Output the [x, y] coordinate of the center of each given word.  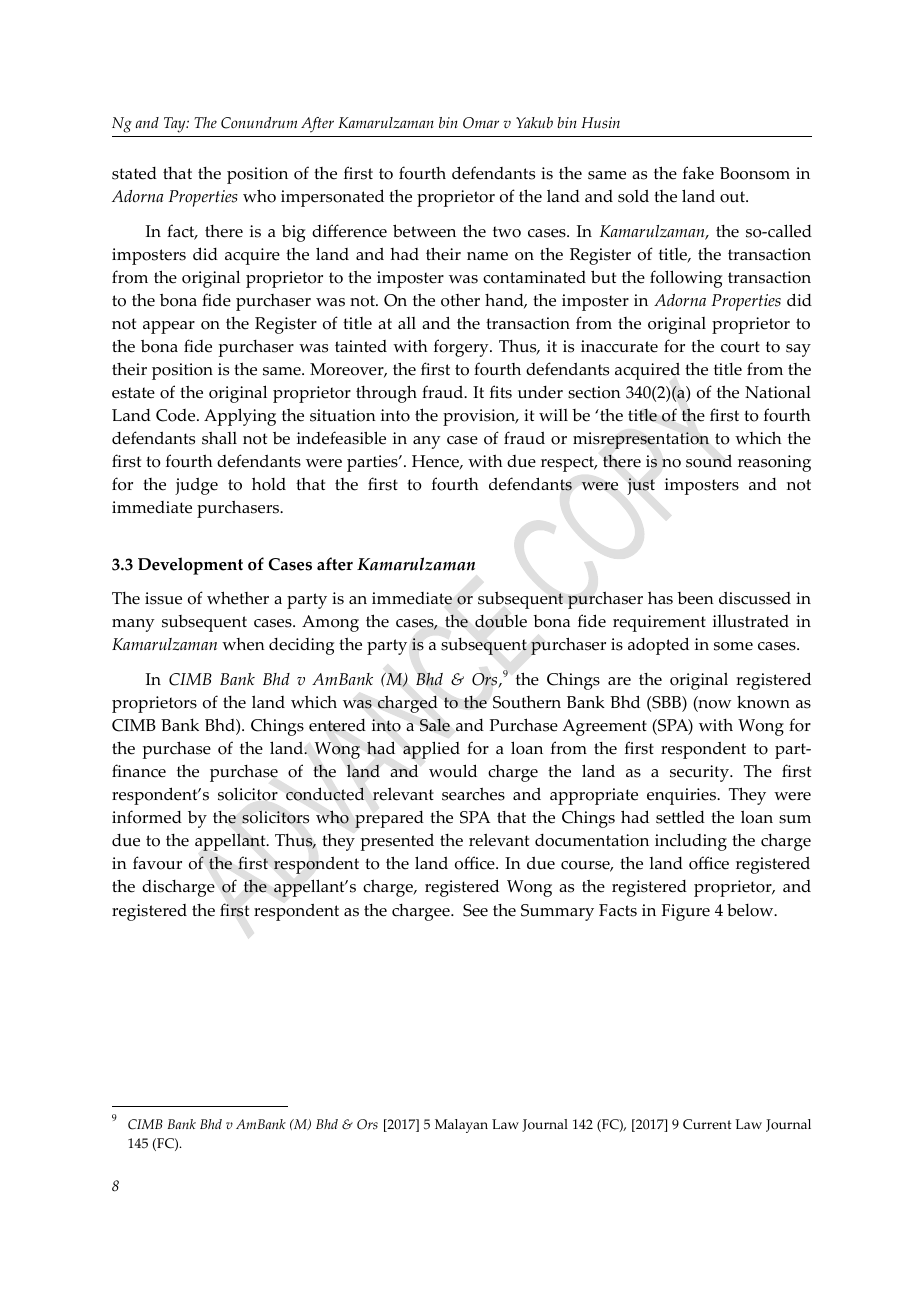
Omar [481, 123]
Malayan [461, 1126]
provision [480, 417]
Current [707, 1124]
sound [709, 461]
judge [196, 486]
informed [147, 817]
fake [698, 173]
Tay [176, 125]
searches [473, 794]
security [700, 773]
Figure [685, 912]
